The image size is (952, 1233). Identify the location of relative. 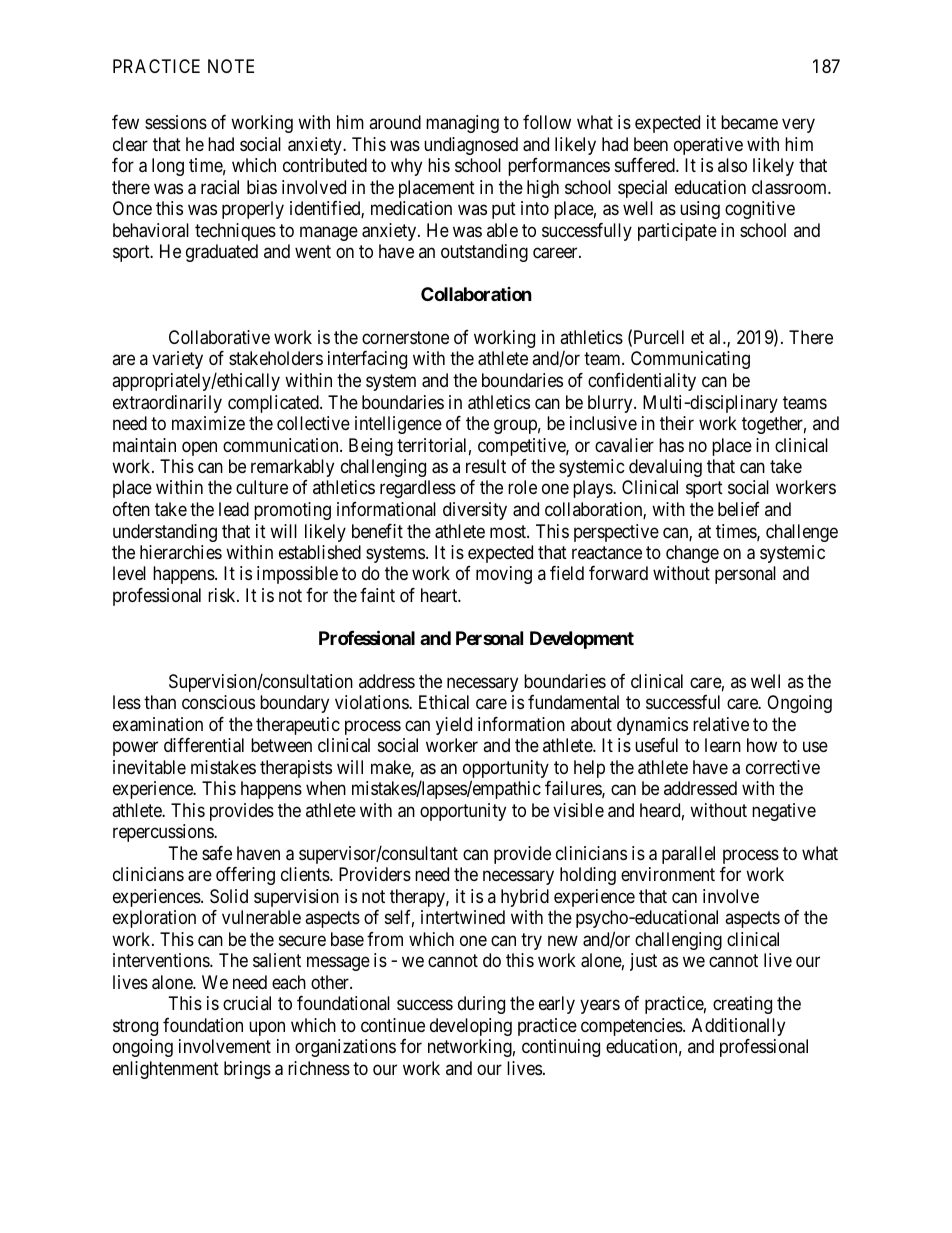
(721, 724).
